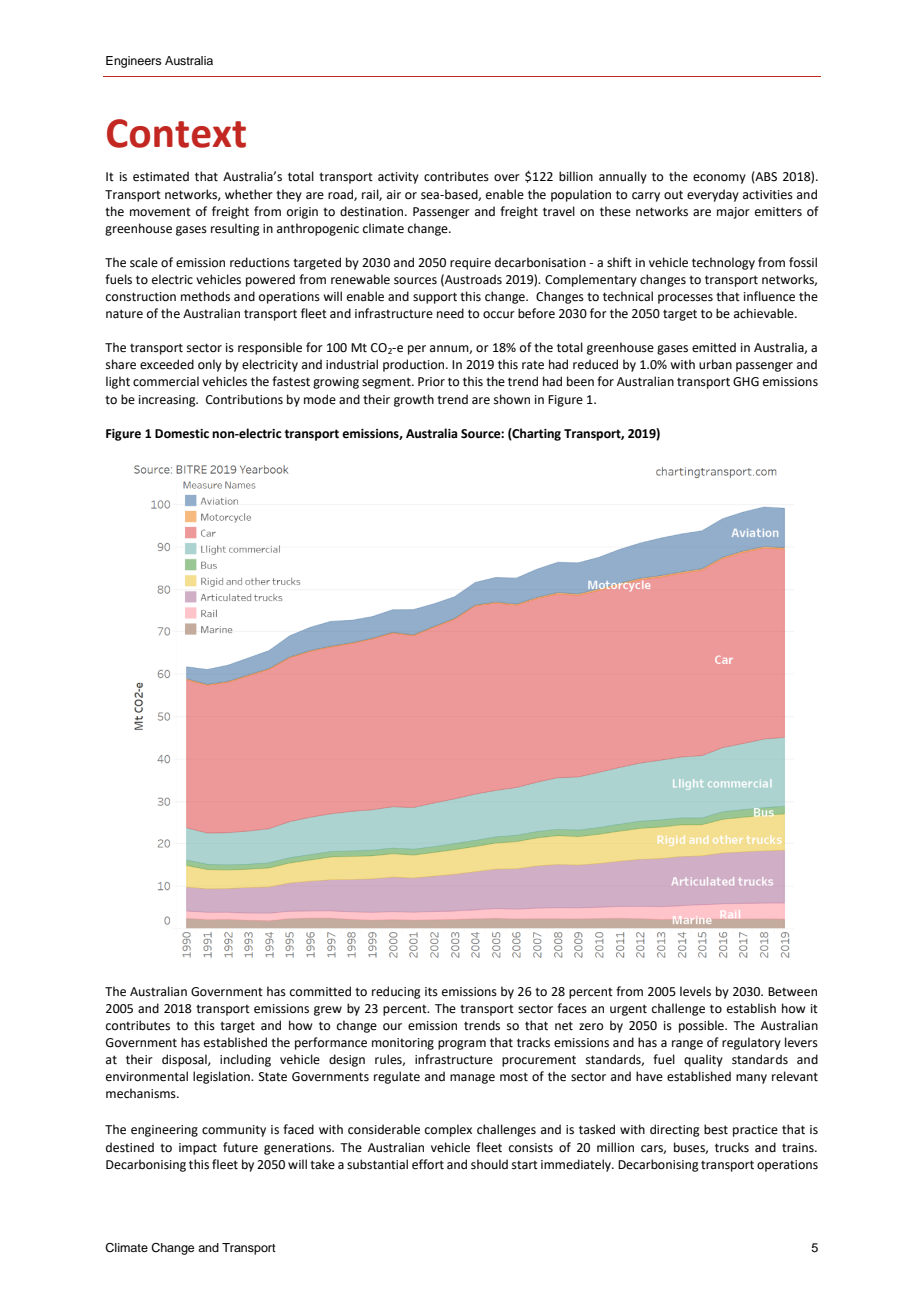  Describe the element at coordinates (448, 1130) in the screenshot. I see `complex` at that location.
